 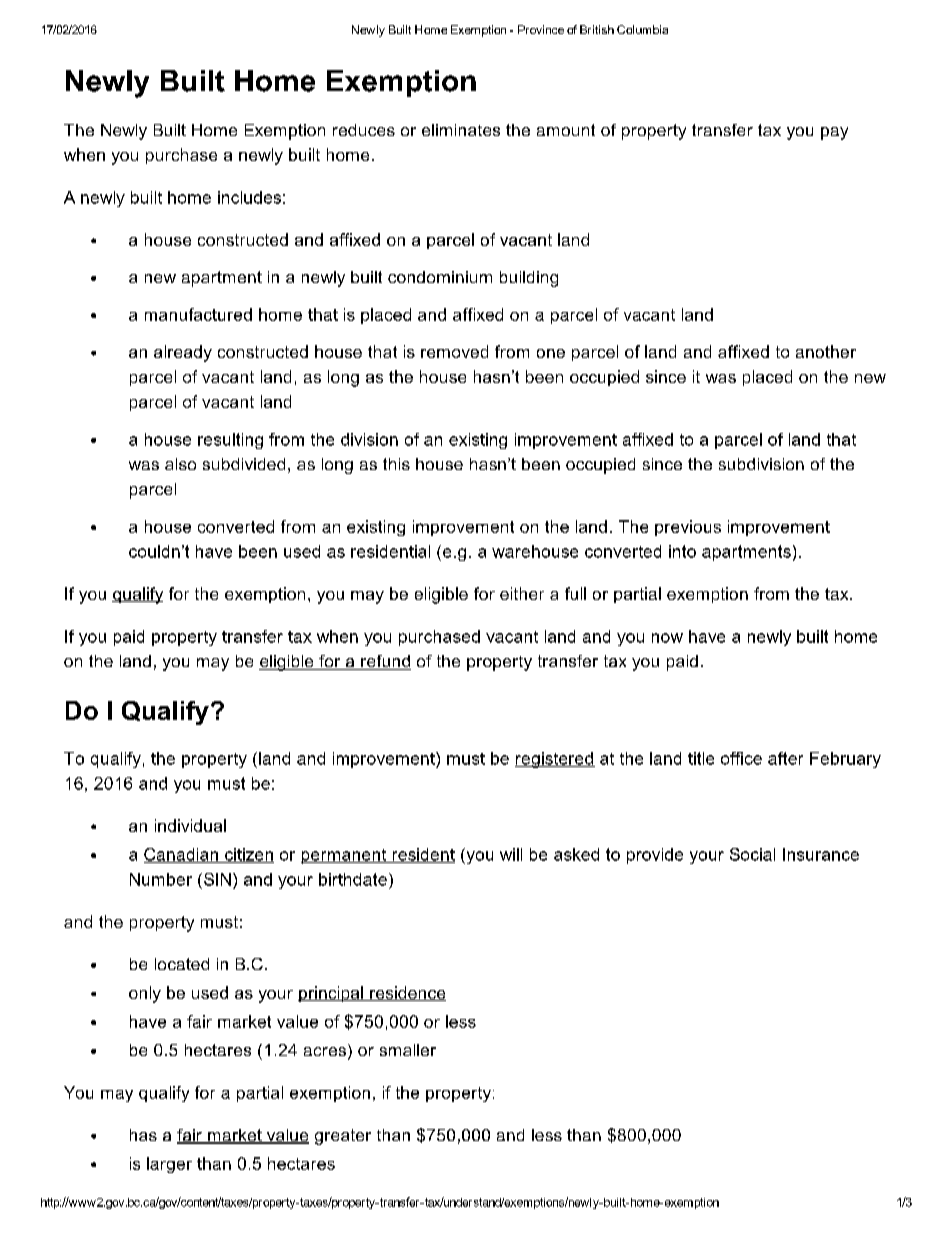 I want to click on smaller, so click(x=408, y=1050).
